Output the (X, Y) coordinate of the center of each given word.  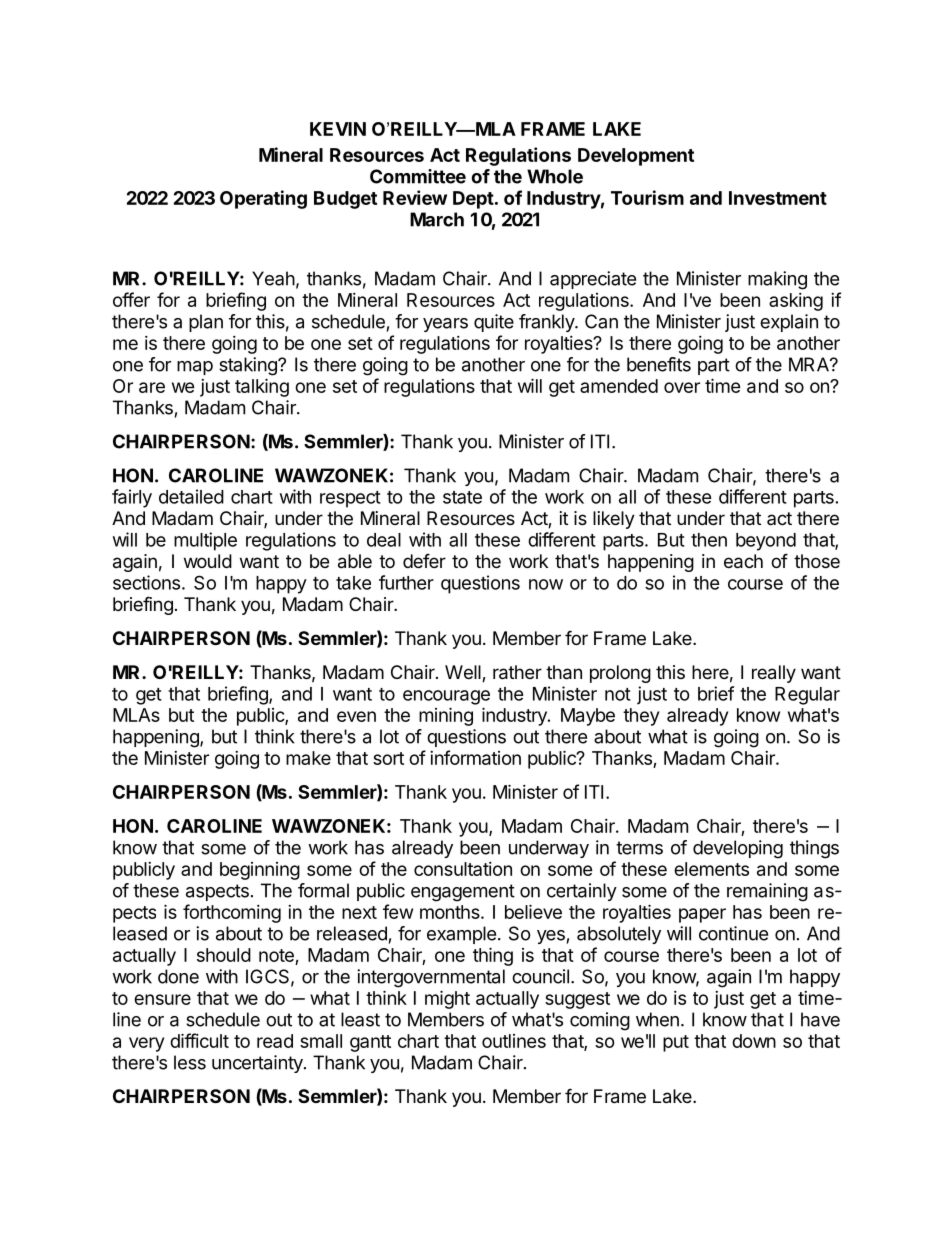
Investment (778, 198)
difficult (199, 1040)
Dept (473, 200)
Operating (263, 199)
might (447, 999)
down (754, 1041)
